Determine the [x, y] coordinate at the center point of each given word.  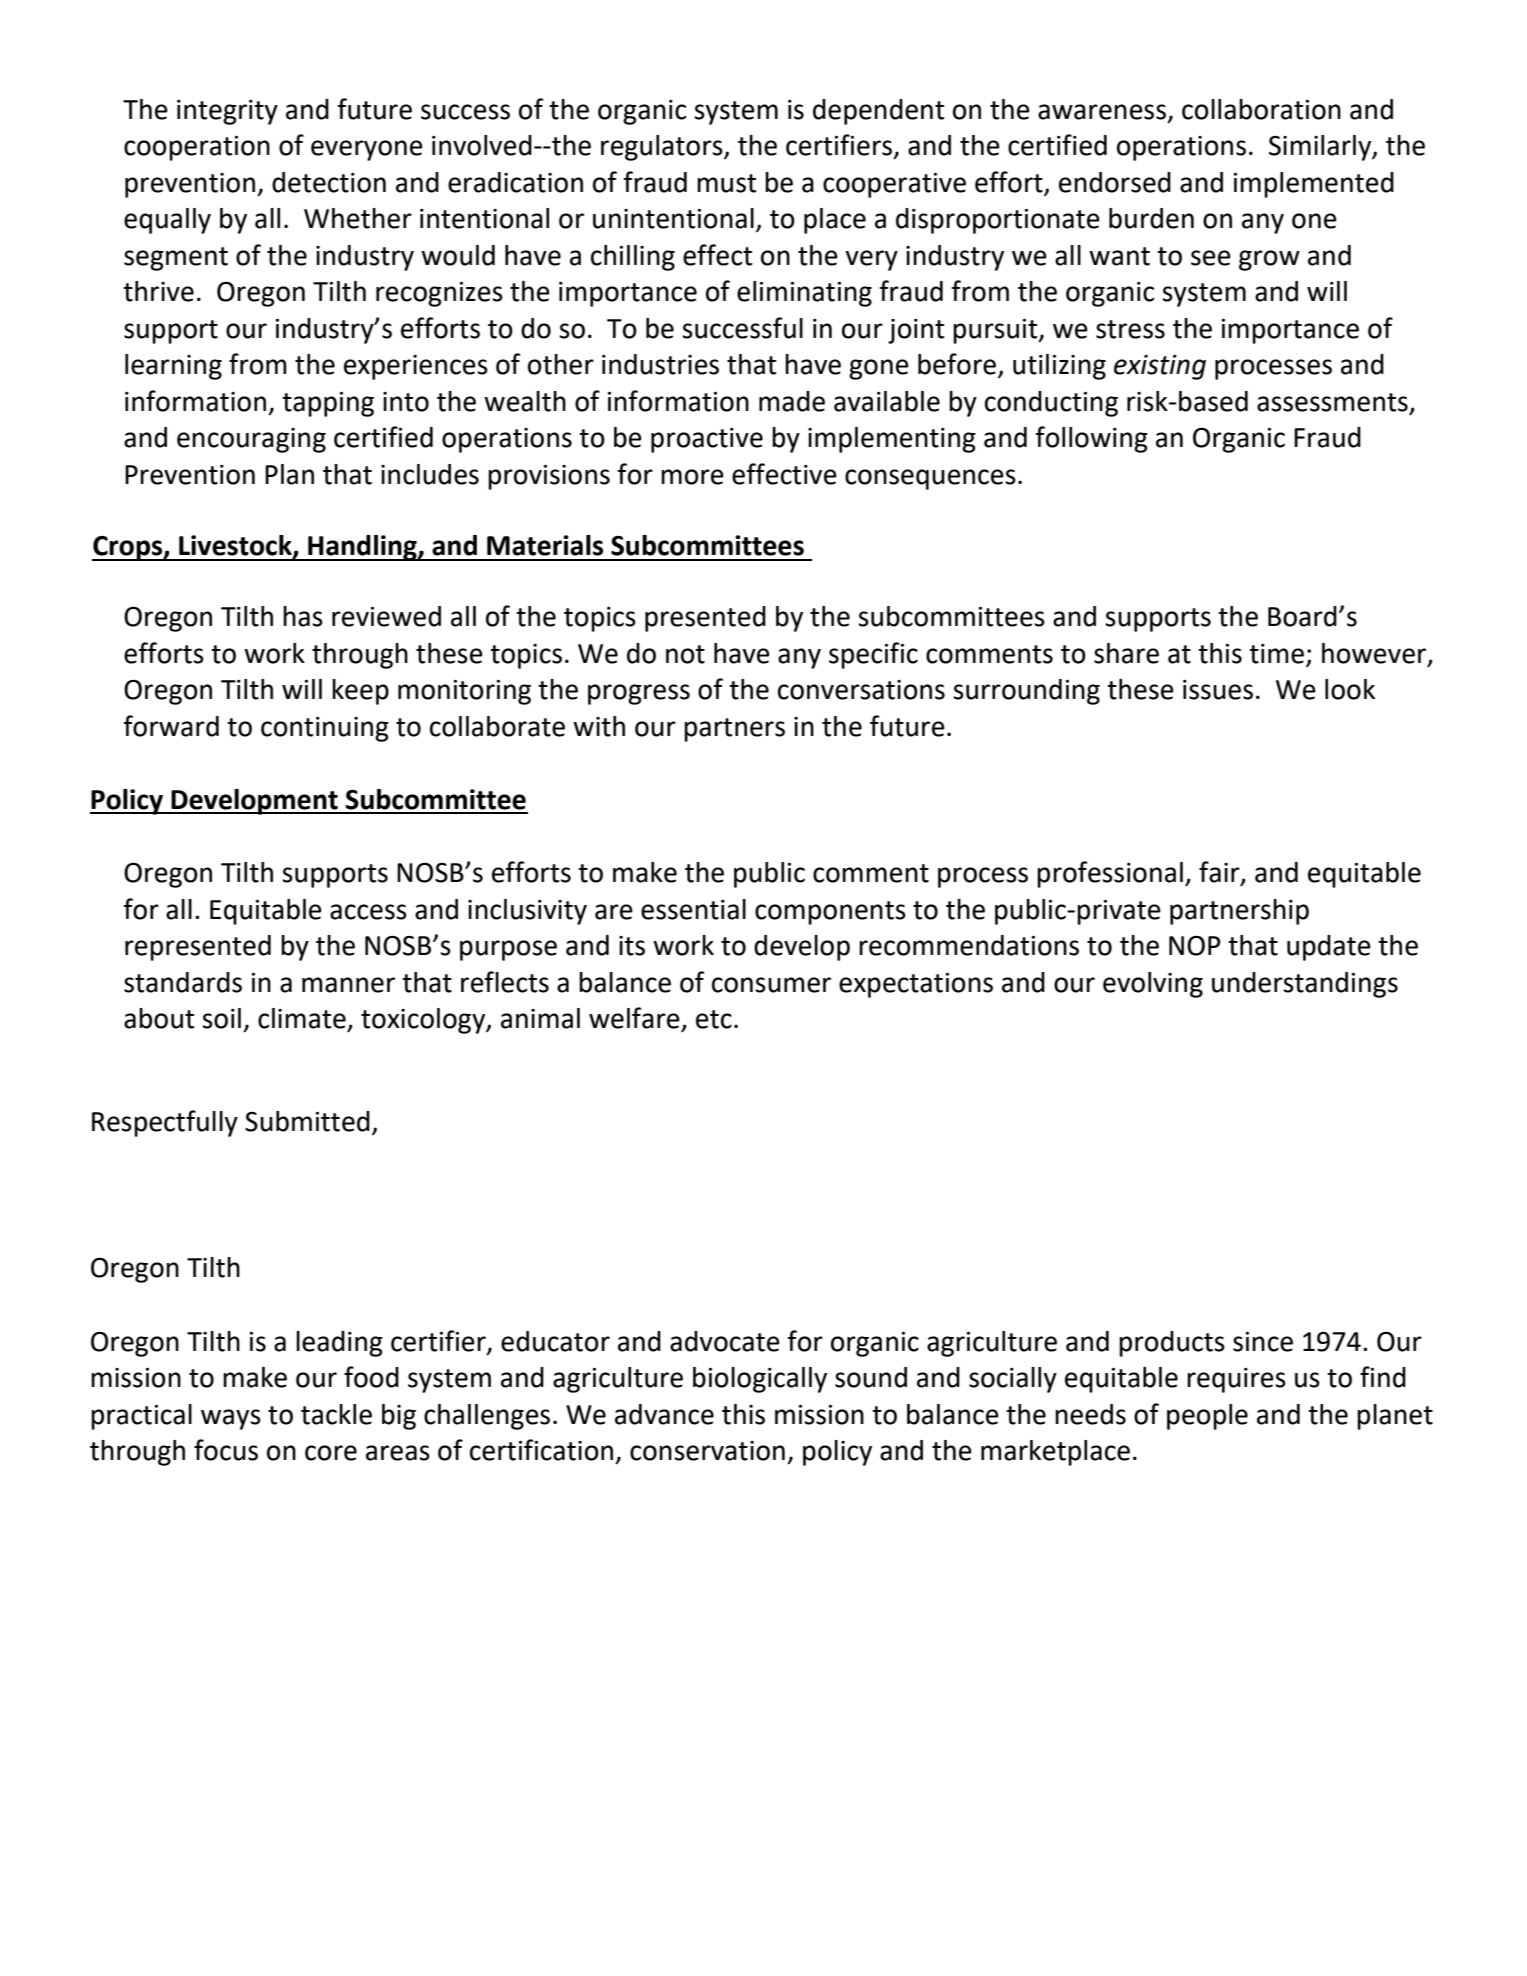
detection [329, 182]
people [1207, 1417]
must [726, 183]
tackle [336, 1414]
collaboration [1261, 109]
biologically [760, 1380]
